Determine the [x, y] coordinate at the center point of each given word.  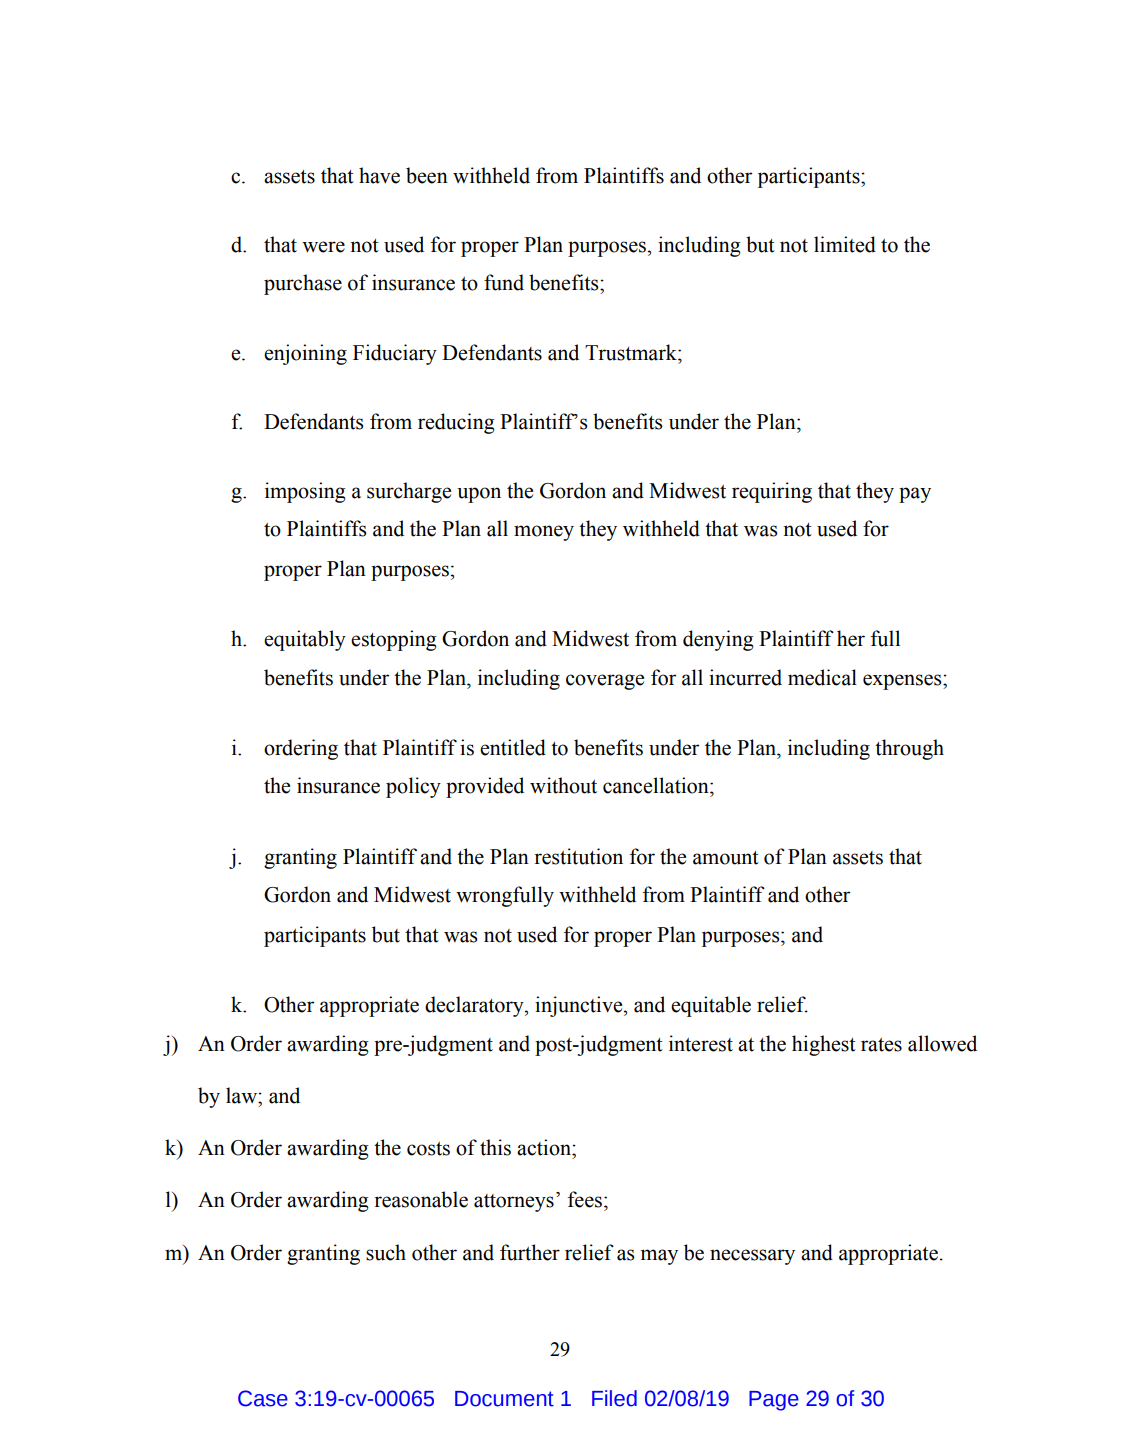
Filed [614, 1398]
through [909, 749]
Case [263, 1398]
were [323, 247]
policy [413, 787]
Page [774, 1401]
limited [845, 244]
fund [504, 282]
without [563, 785]
